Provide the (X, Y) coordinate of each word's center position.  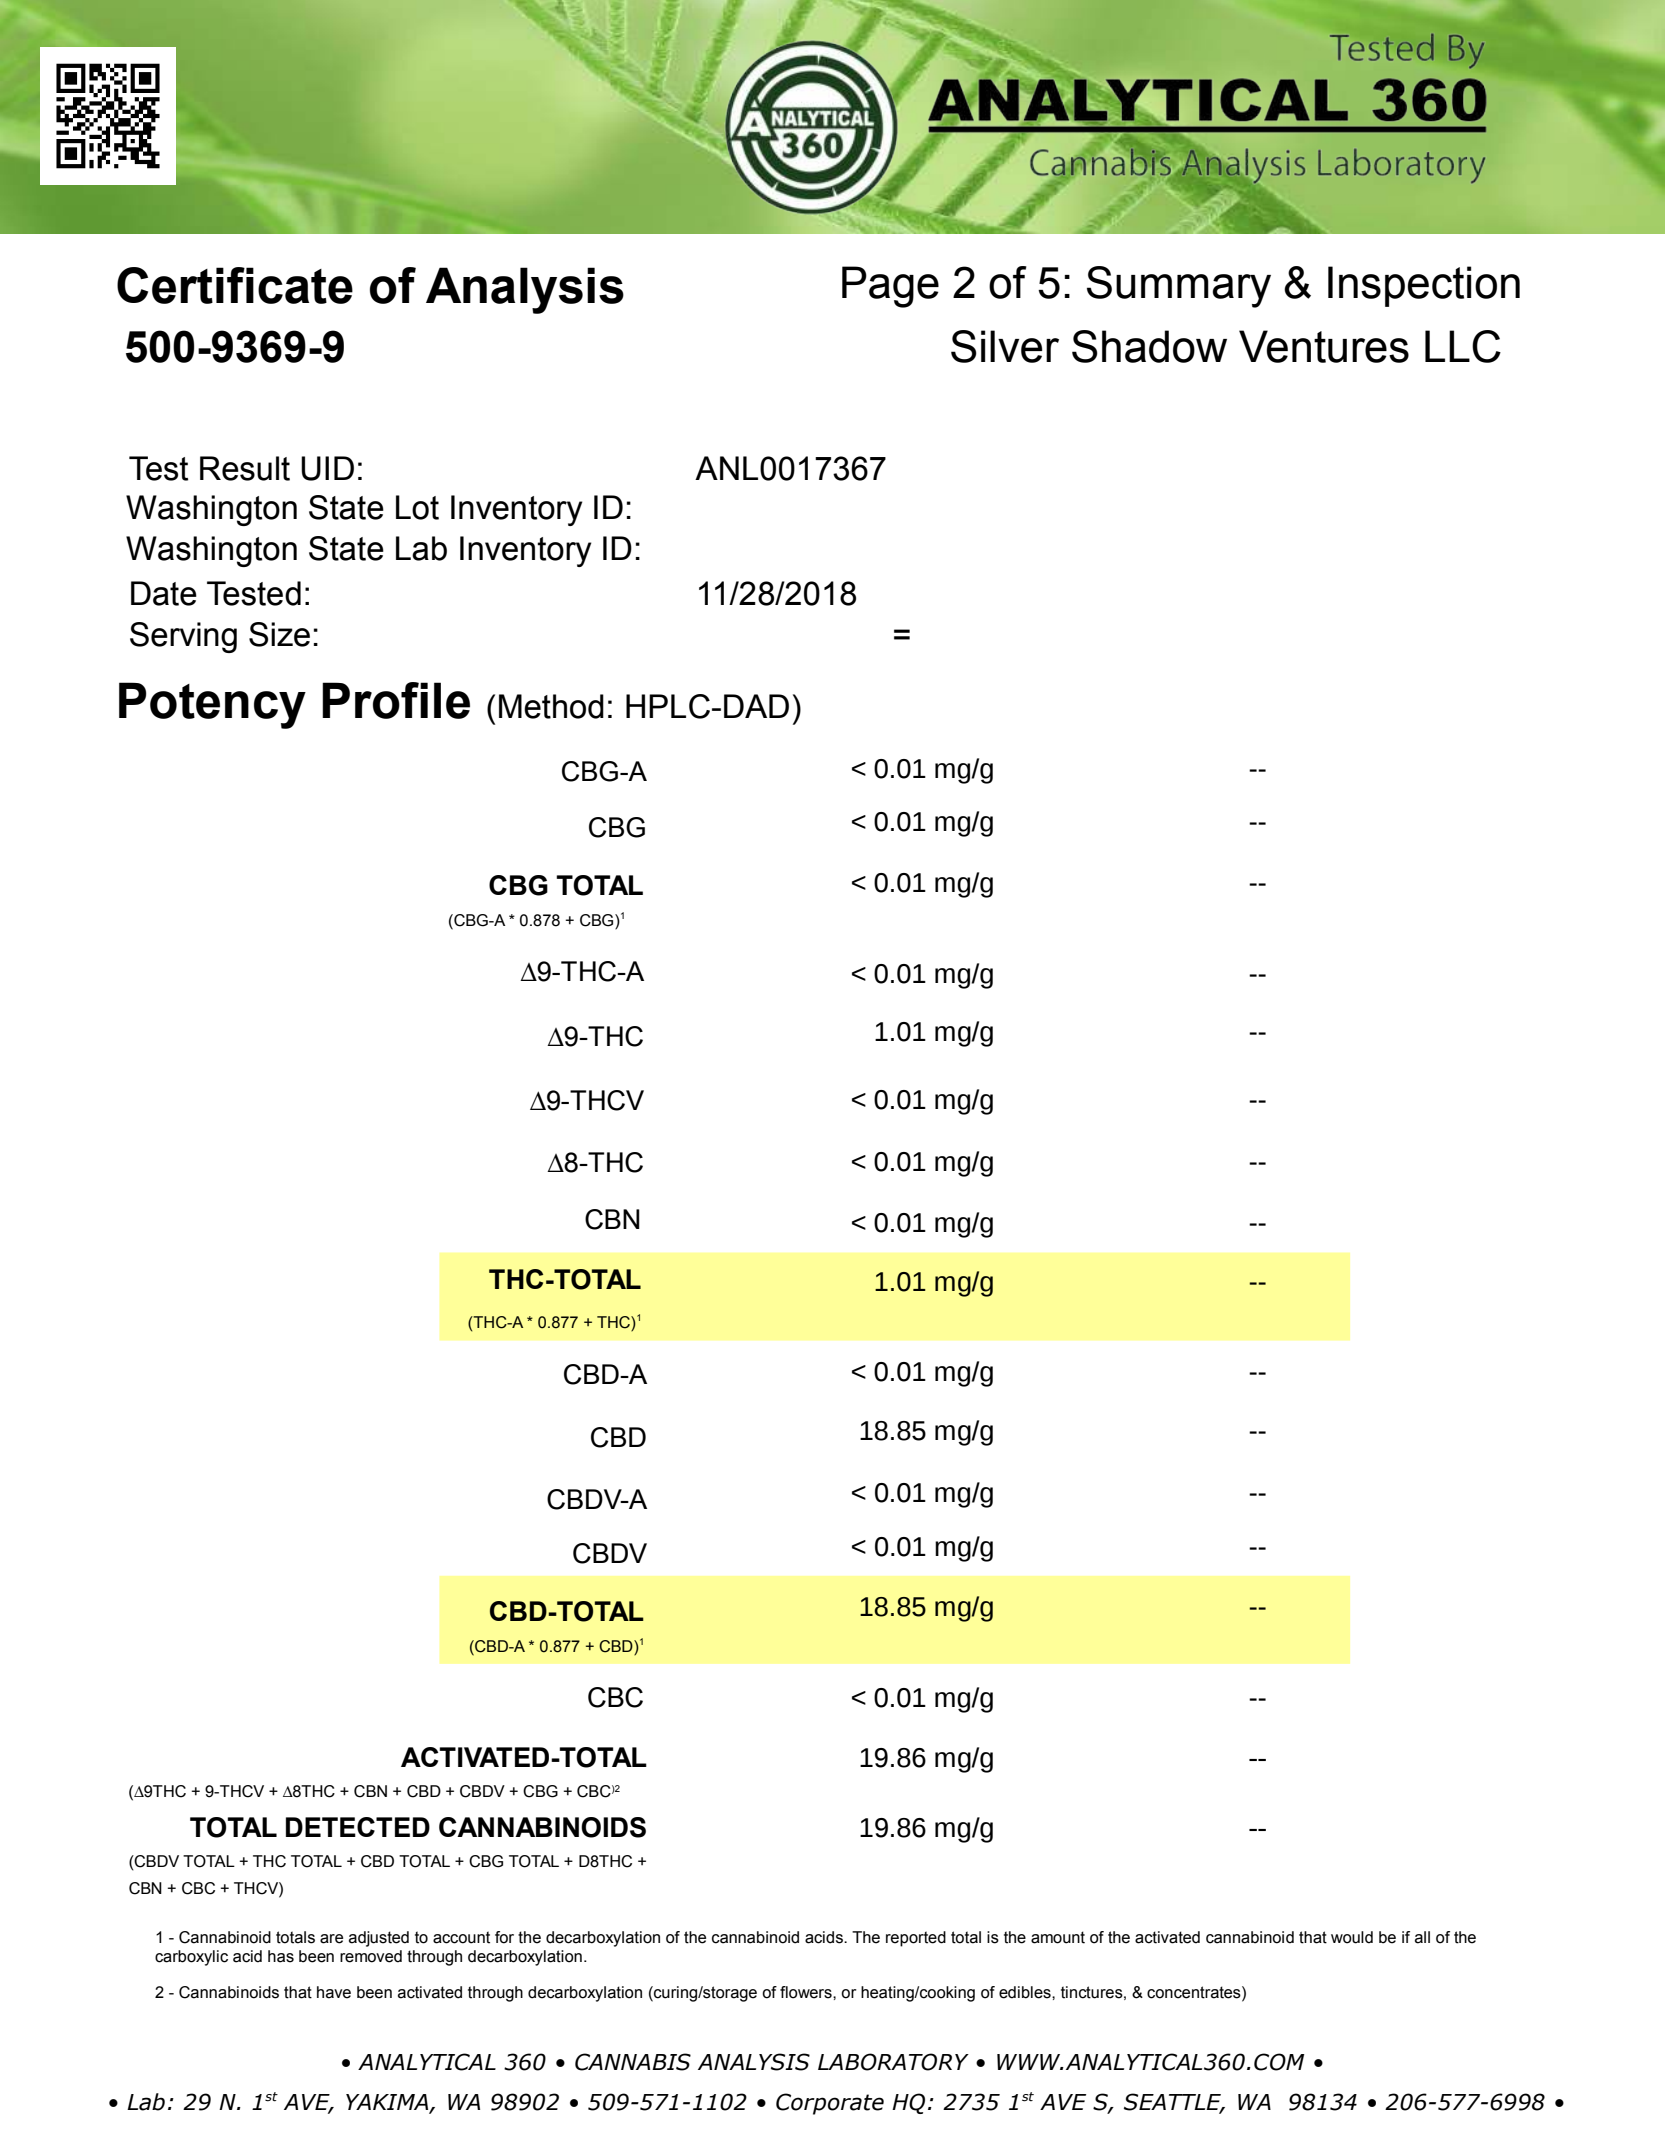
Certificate (235, 285)
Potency (212, 705)
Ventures (1324, 346)
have (334, 1992)
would (1352, 1937)
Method (551, 706)
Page (890, 287)
